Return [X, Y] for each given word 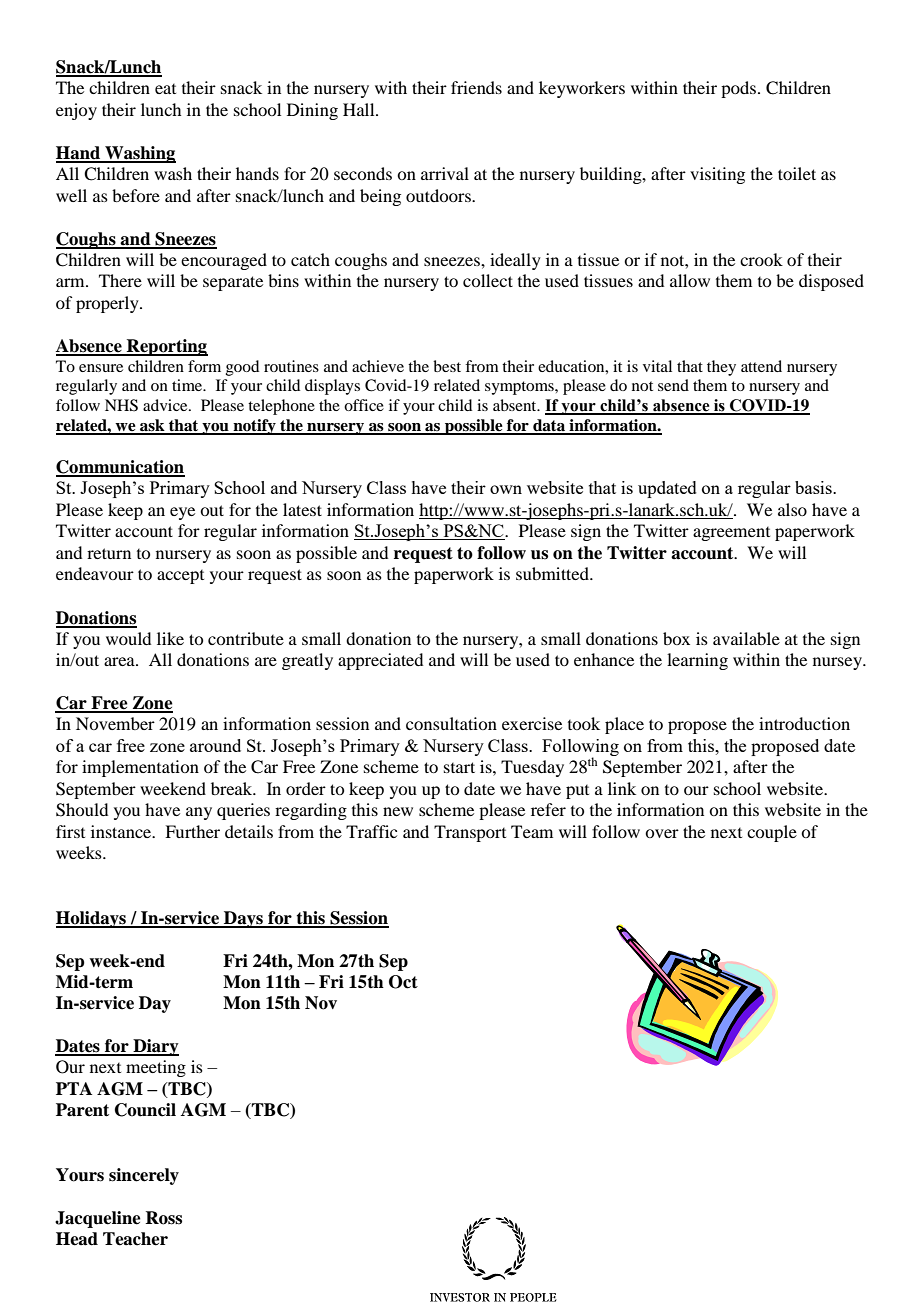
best [447, 366]
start [459, 767]
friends [476, 87]
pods [738, 89]
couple [772, 833]
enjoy [76, 111]
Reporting [166, 347]
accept [180, 577]
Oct [403, 982]
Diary [155, 1047]
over [662, 833]
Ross [163, 1218]
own [506, 489]
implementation [140, 768]
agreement [731, 534]
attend [761, 366]
